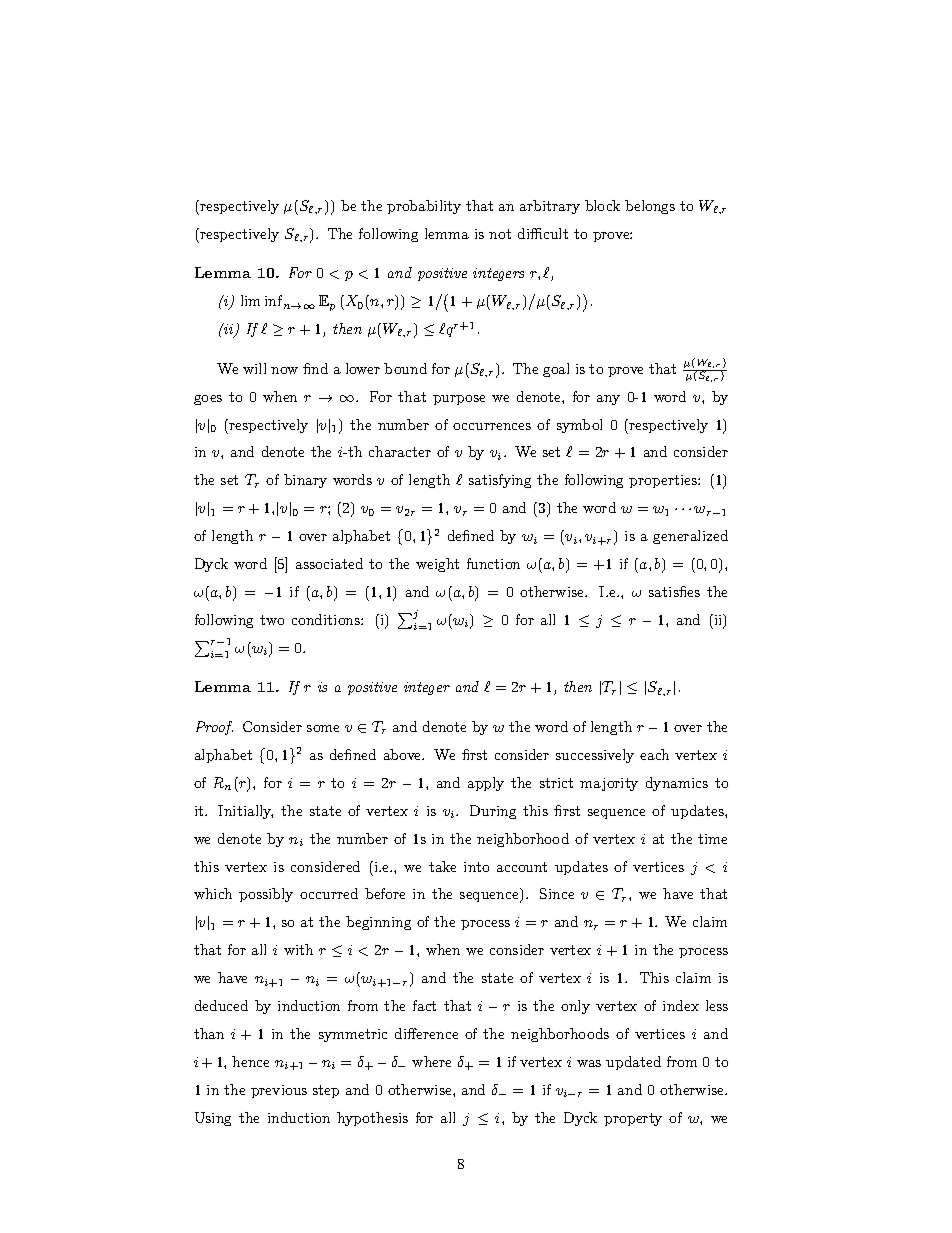 This screenshot has height=1233, width=952. I want to click on generalized, so click(690, 537).
